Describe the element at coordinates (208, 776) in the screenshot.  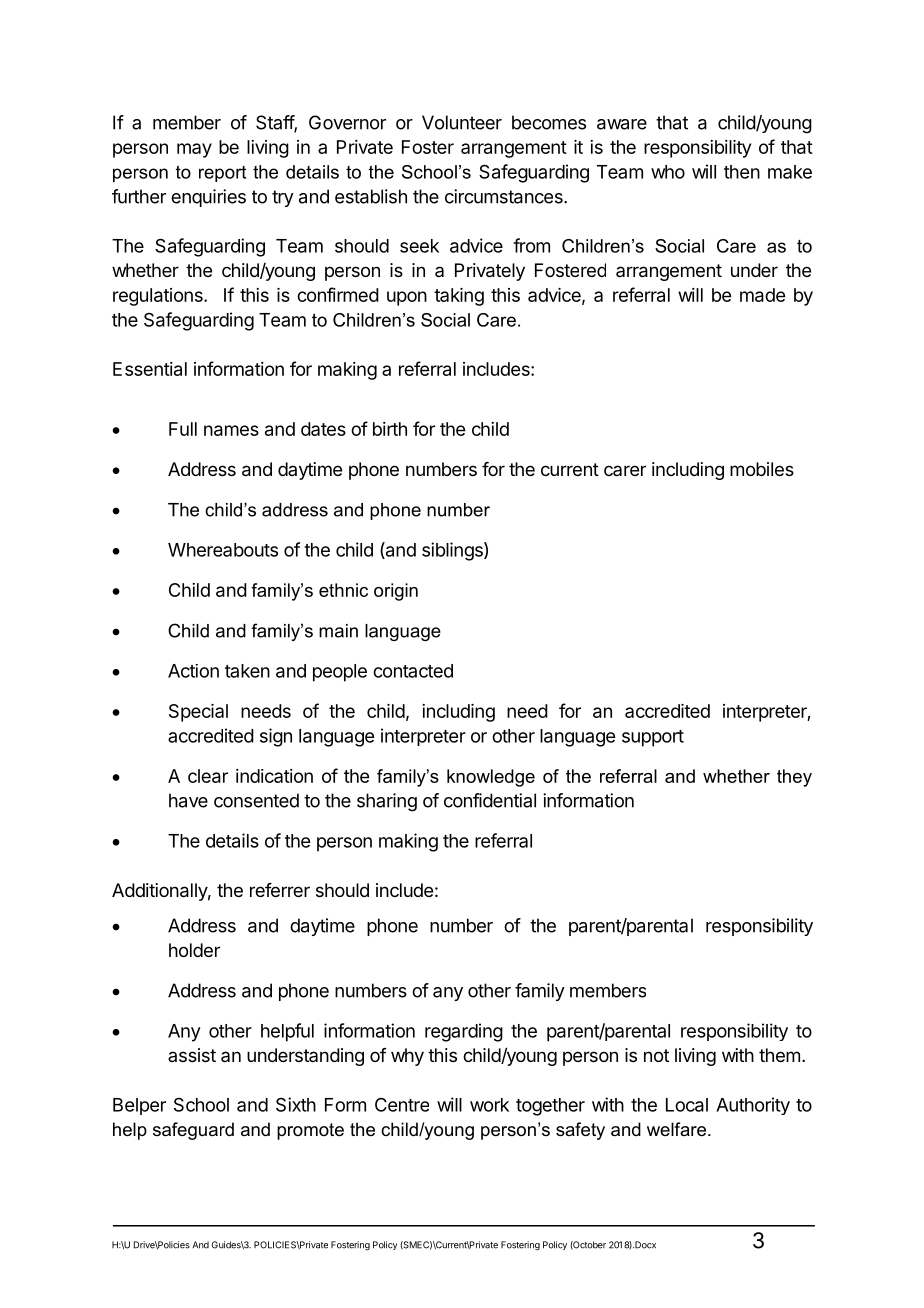
I see `clear` at that location.
